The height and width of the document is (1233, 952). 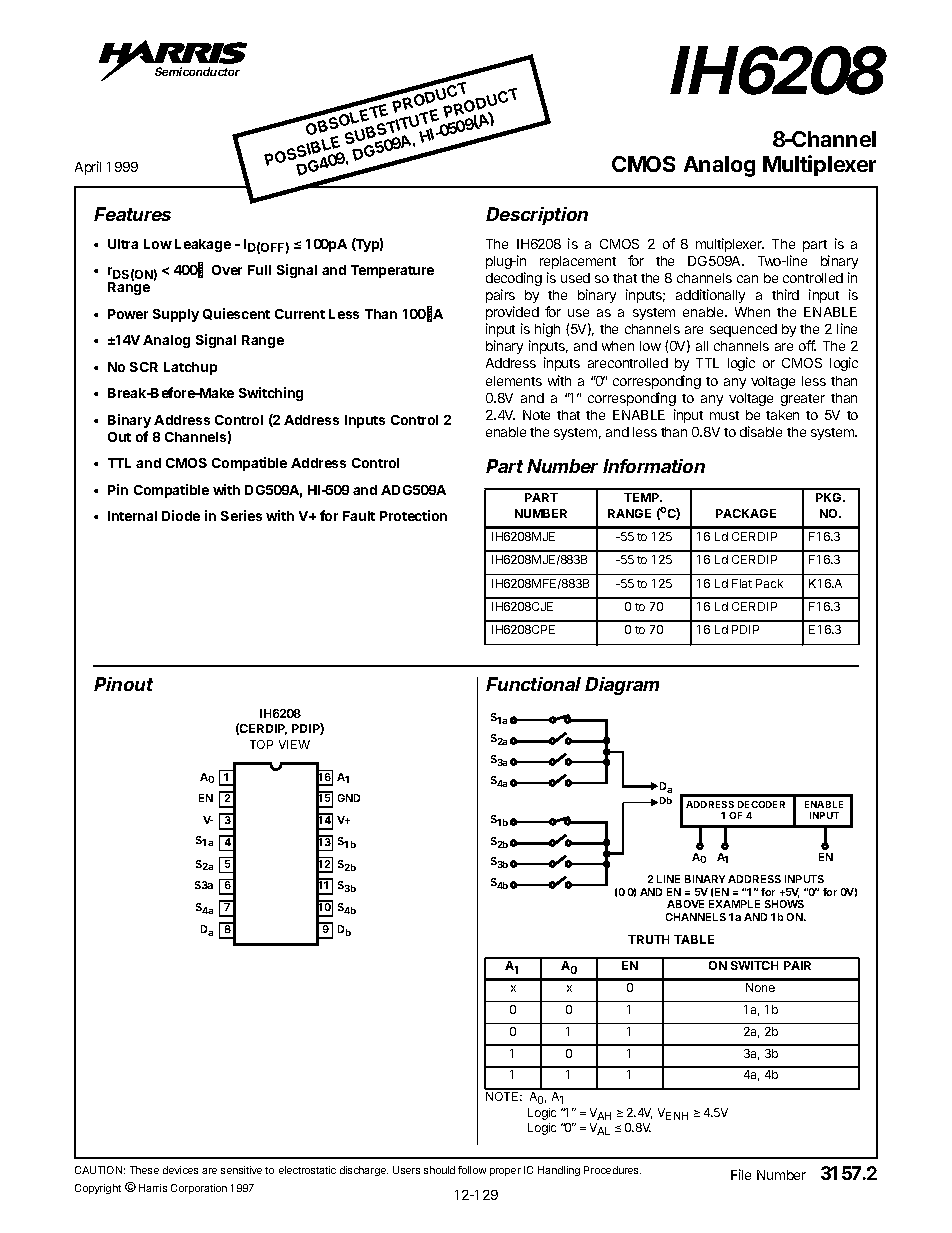 I want to click on devices, so click(x=180, y=1170).
